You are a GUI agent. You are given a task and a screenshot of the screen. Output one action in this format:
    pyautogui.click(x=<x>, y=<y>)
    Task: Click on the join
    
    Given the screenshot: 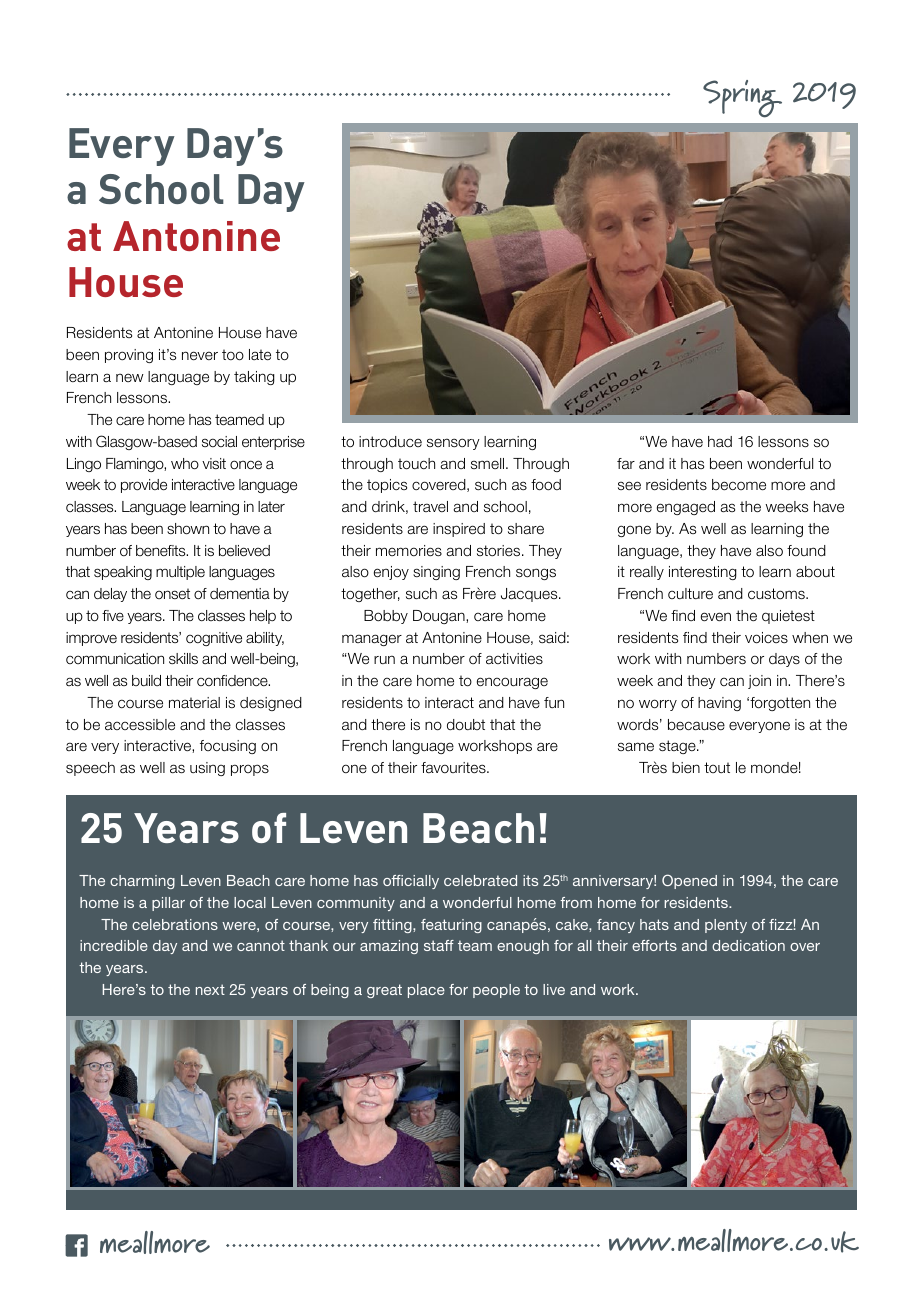 What is the action you would take?
    pyautogui.click(x=759, y=682)
